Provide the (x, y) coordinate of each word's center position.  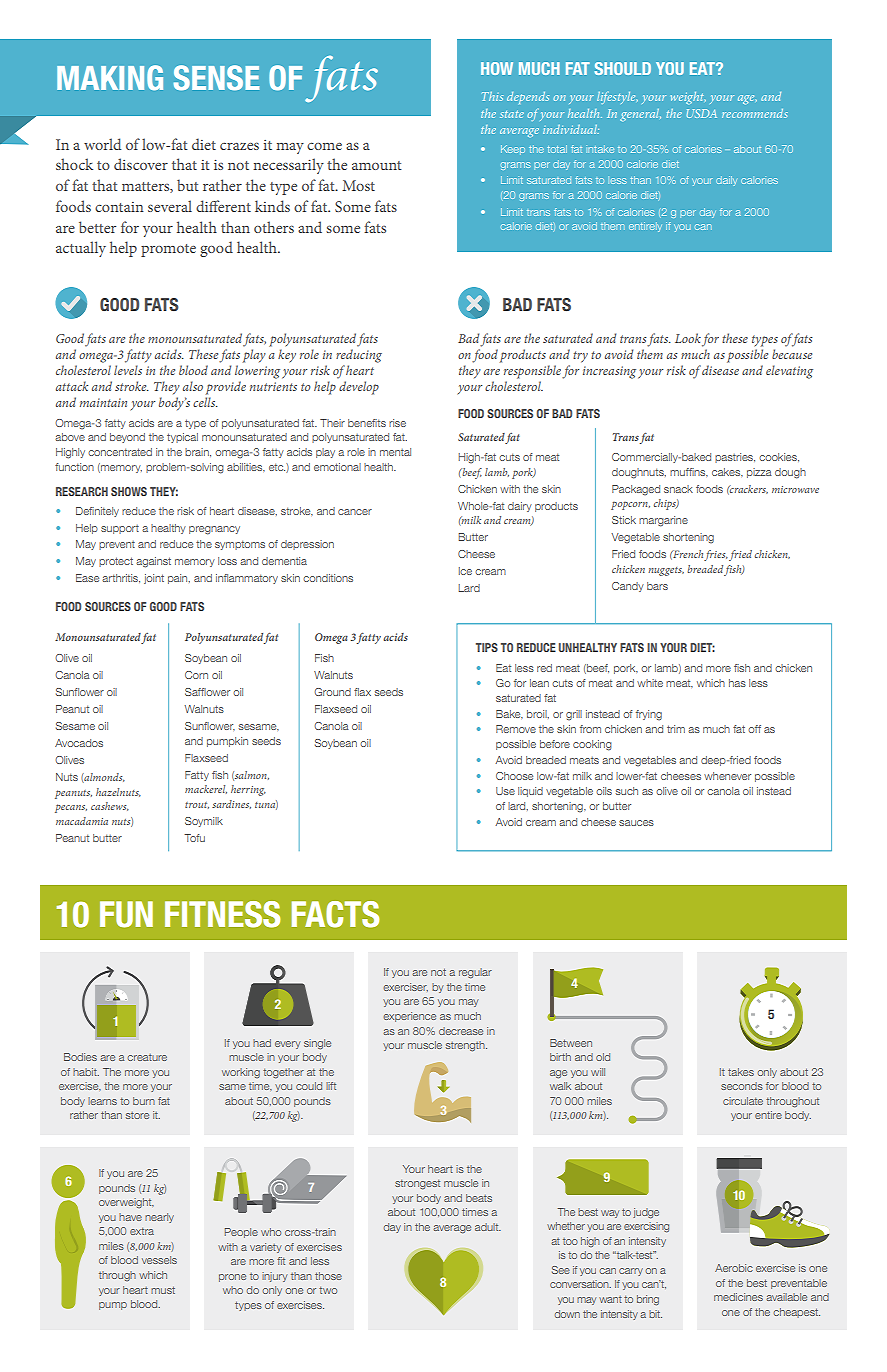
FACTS (335, 914)
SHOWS (129, 491)
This (492, 96)
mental (395, 452)
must (163, 1290)
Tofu (194, 838)
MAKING (110, 77)
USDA (702, 113)
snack (678, 489)
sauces (636, 823)
